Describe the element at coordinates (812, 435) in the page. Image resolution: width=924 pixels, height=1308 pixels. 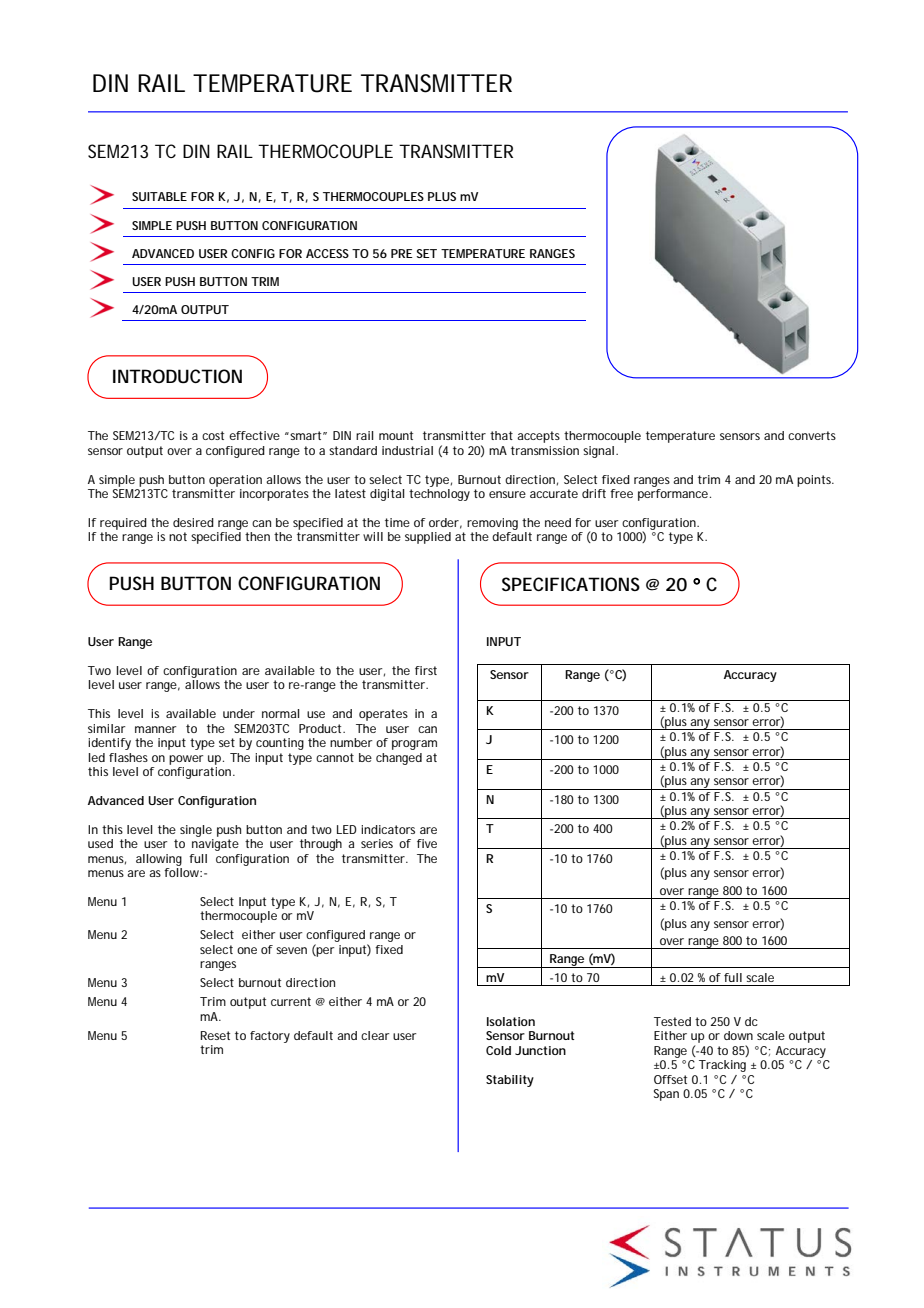
I see `converts` at that location.
